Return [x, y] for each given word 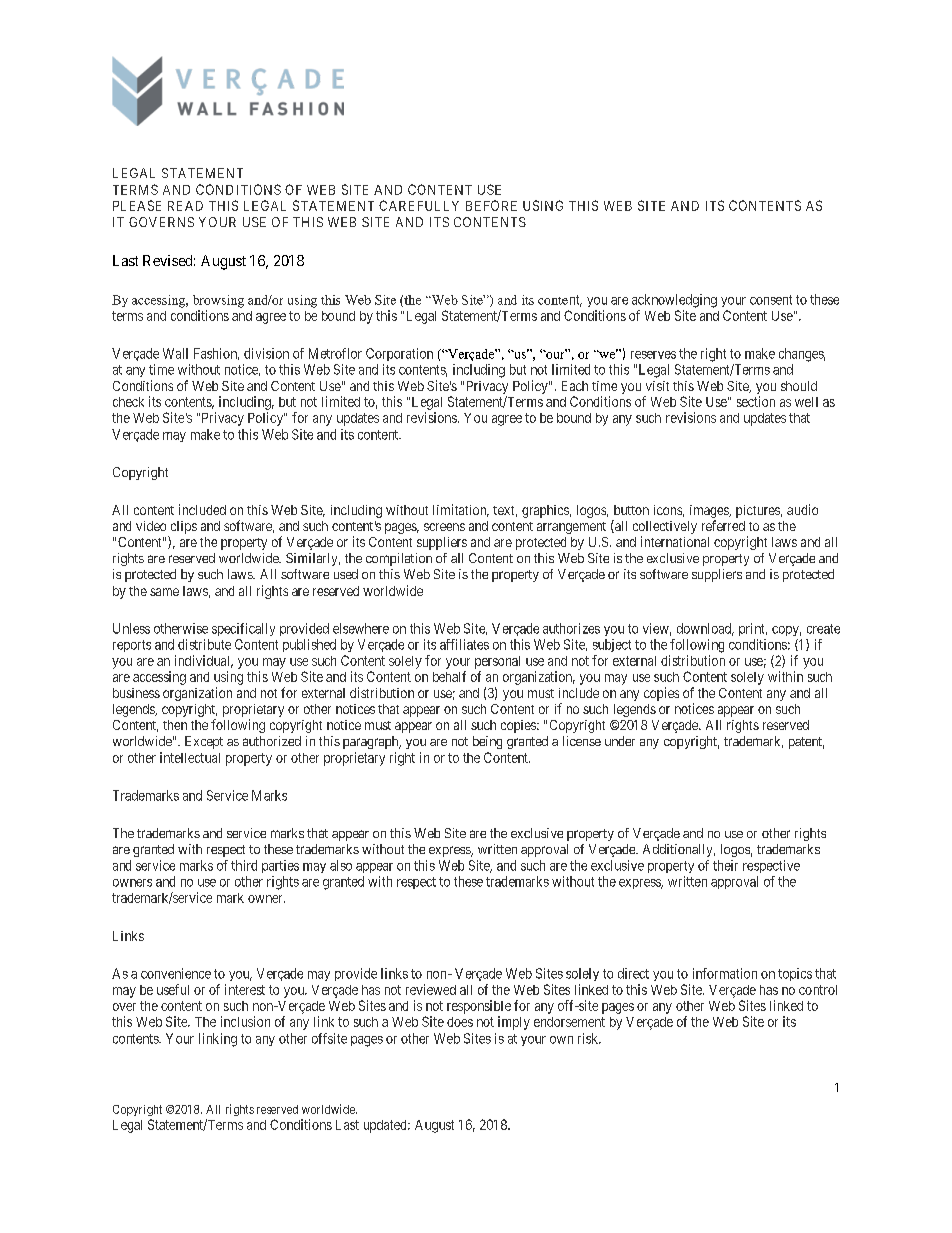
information [725, 973]
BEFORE [491, 205]
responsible [479, 1007]
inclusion [245, 1021]
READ [185, 206]
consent [771, 300]
